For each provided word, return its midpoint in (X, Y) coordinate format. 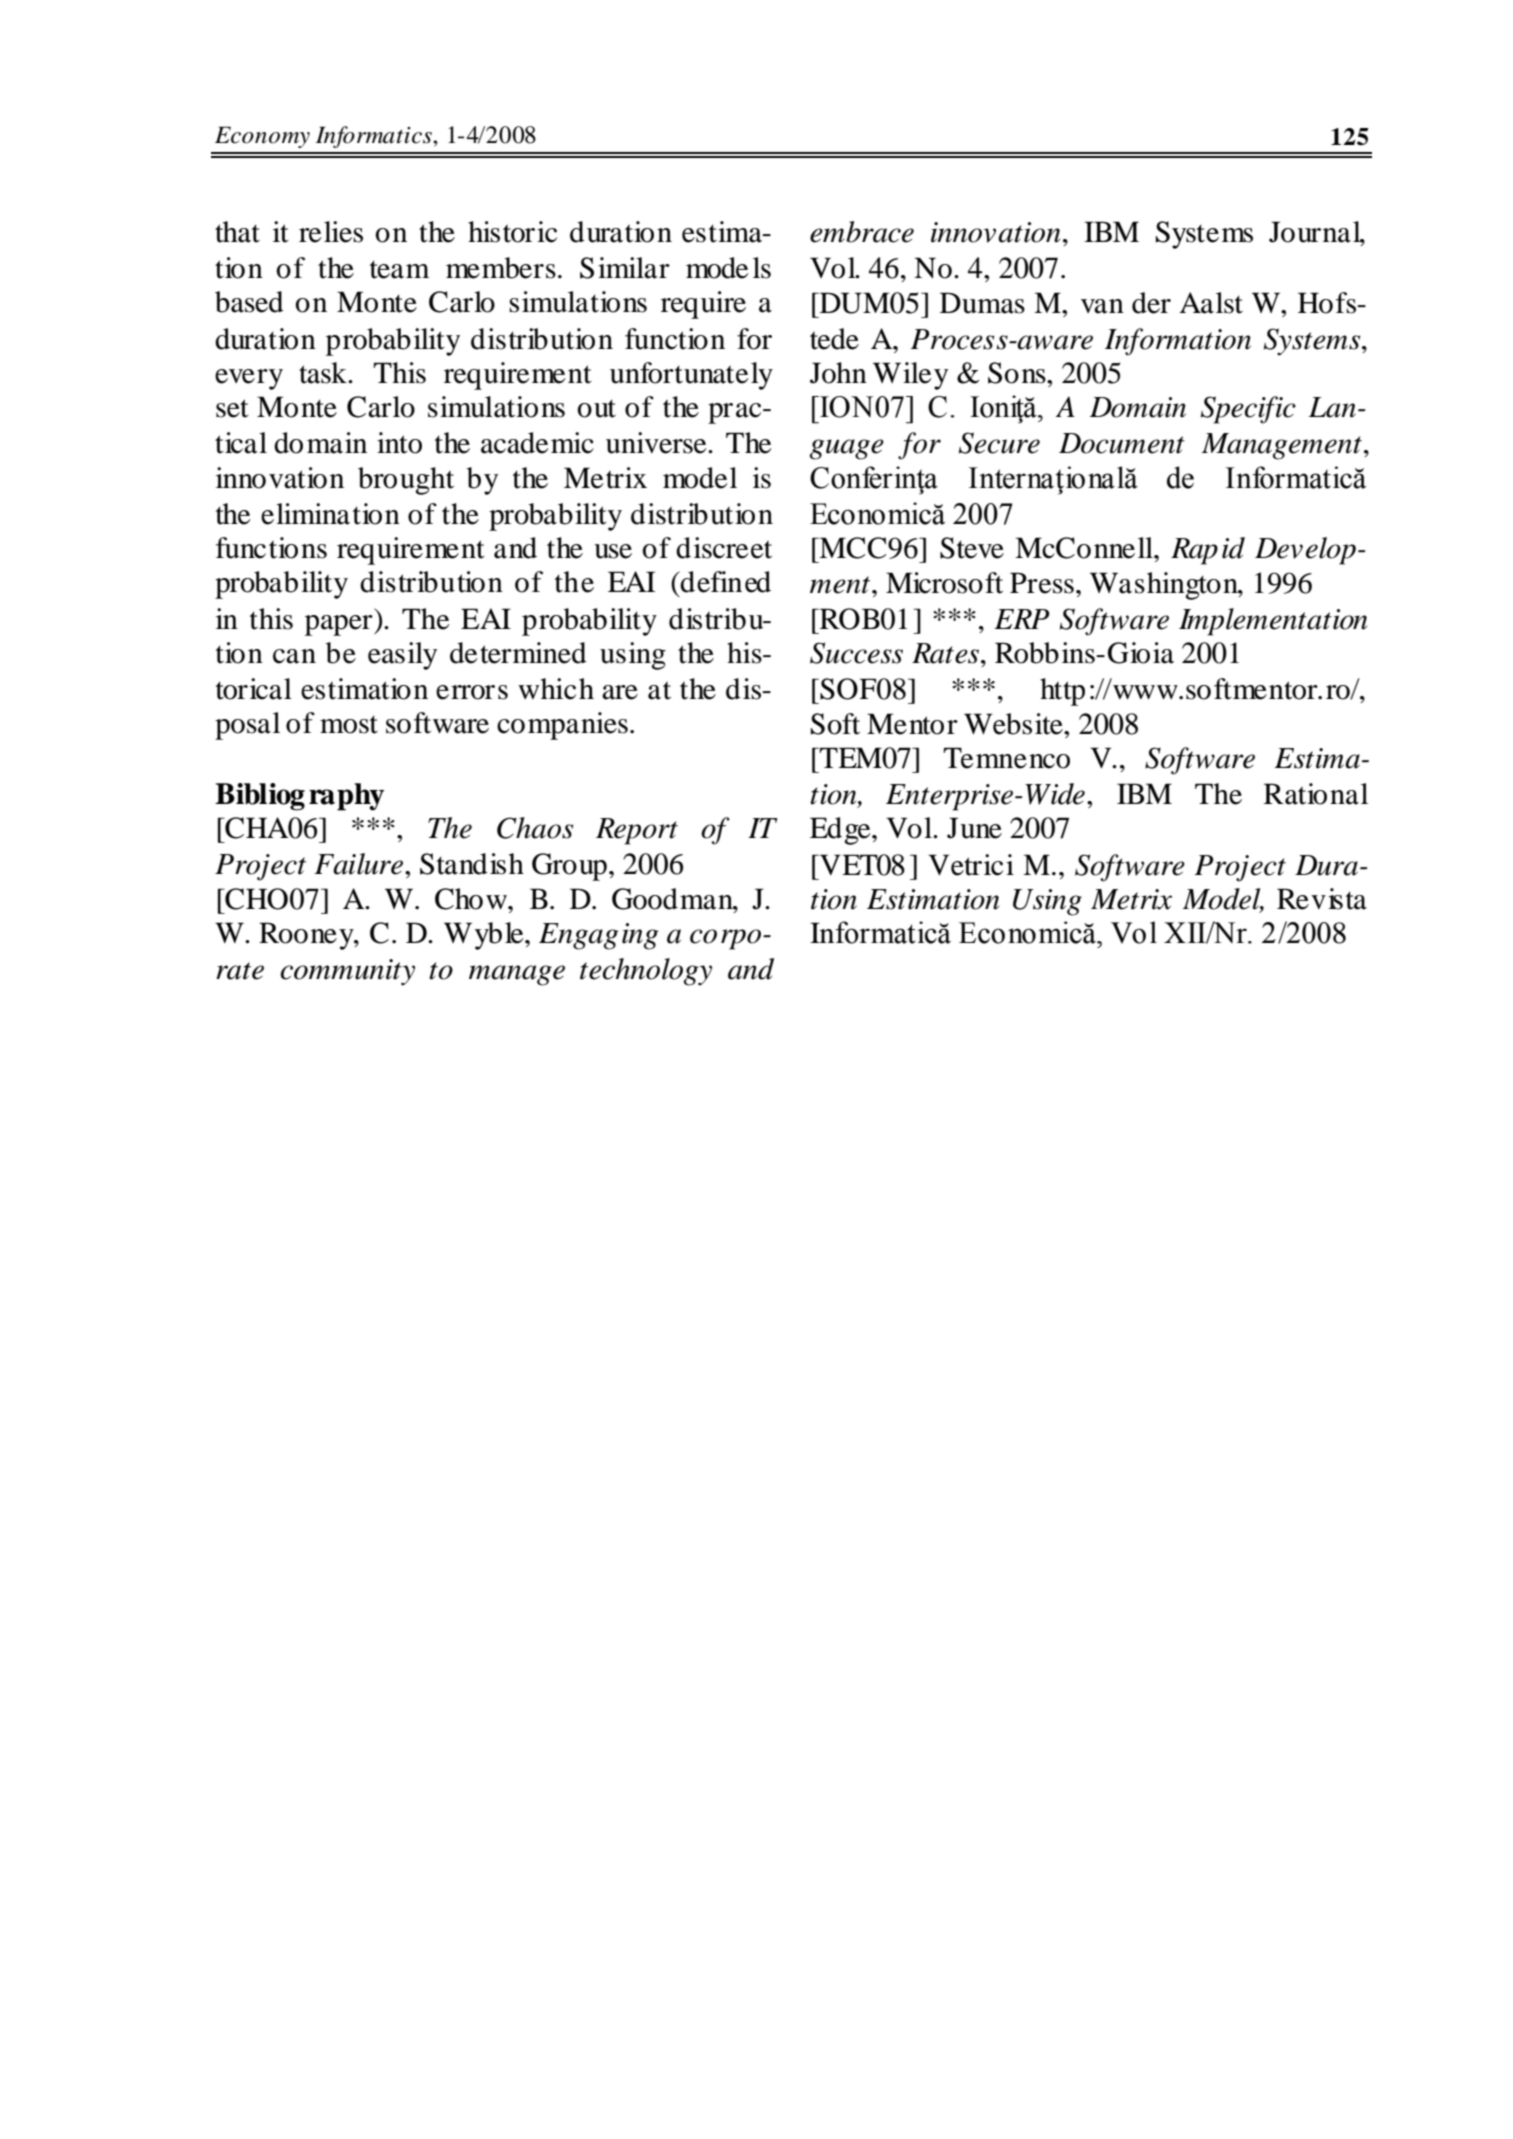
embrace (862, 232)
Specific (1248, 410)
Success (856, 653)
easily (402, 656)
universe (657, 443)
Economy (262, 137)
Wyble (485, 936)
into (399, 443)
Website (1014, 724)
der (1151, 303)
